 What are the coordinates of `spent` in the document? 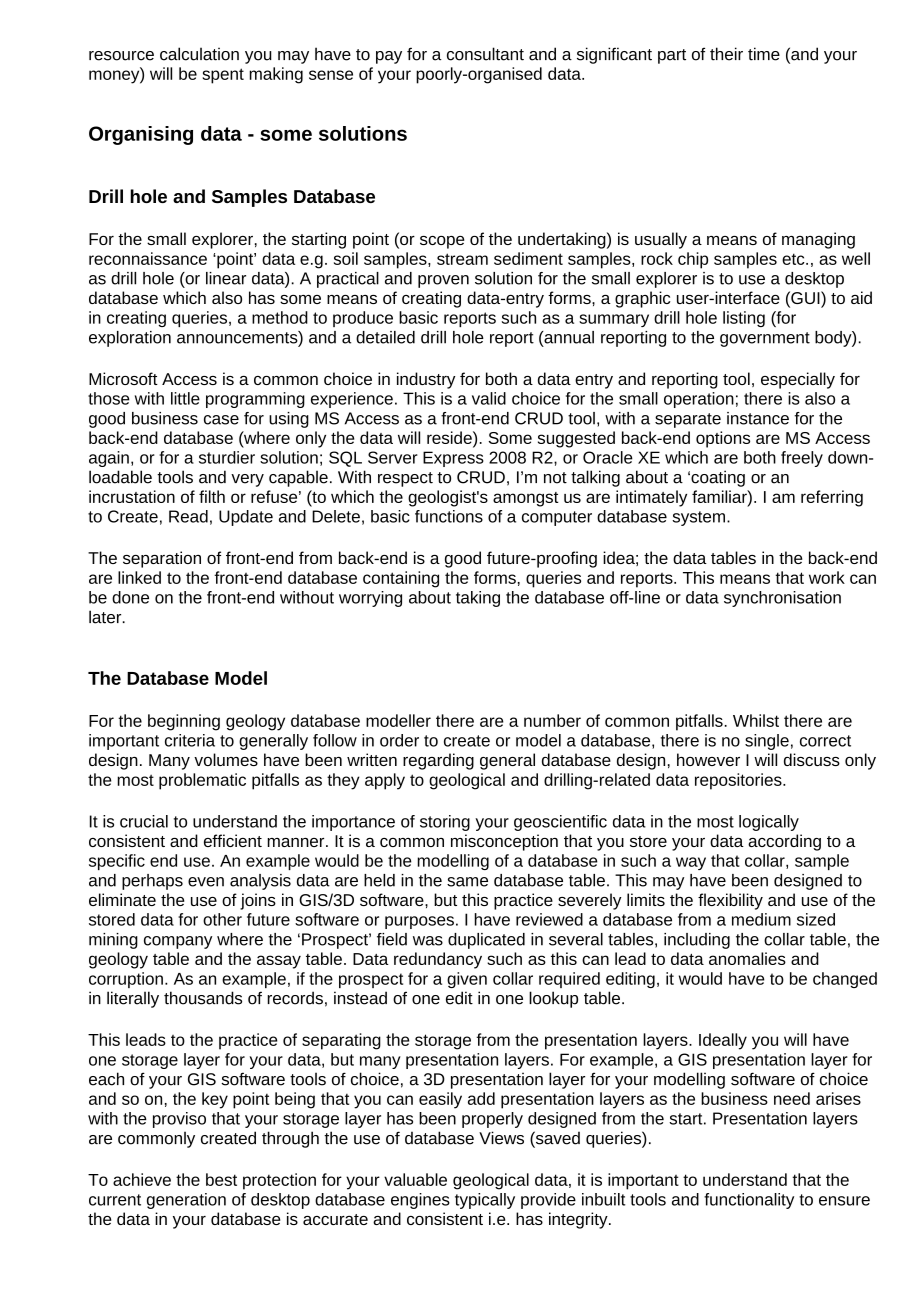 It's located at (223, 76).
